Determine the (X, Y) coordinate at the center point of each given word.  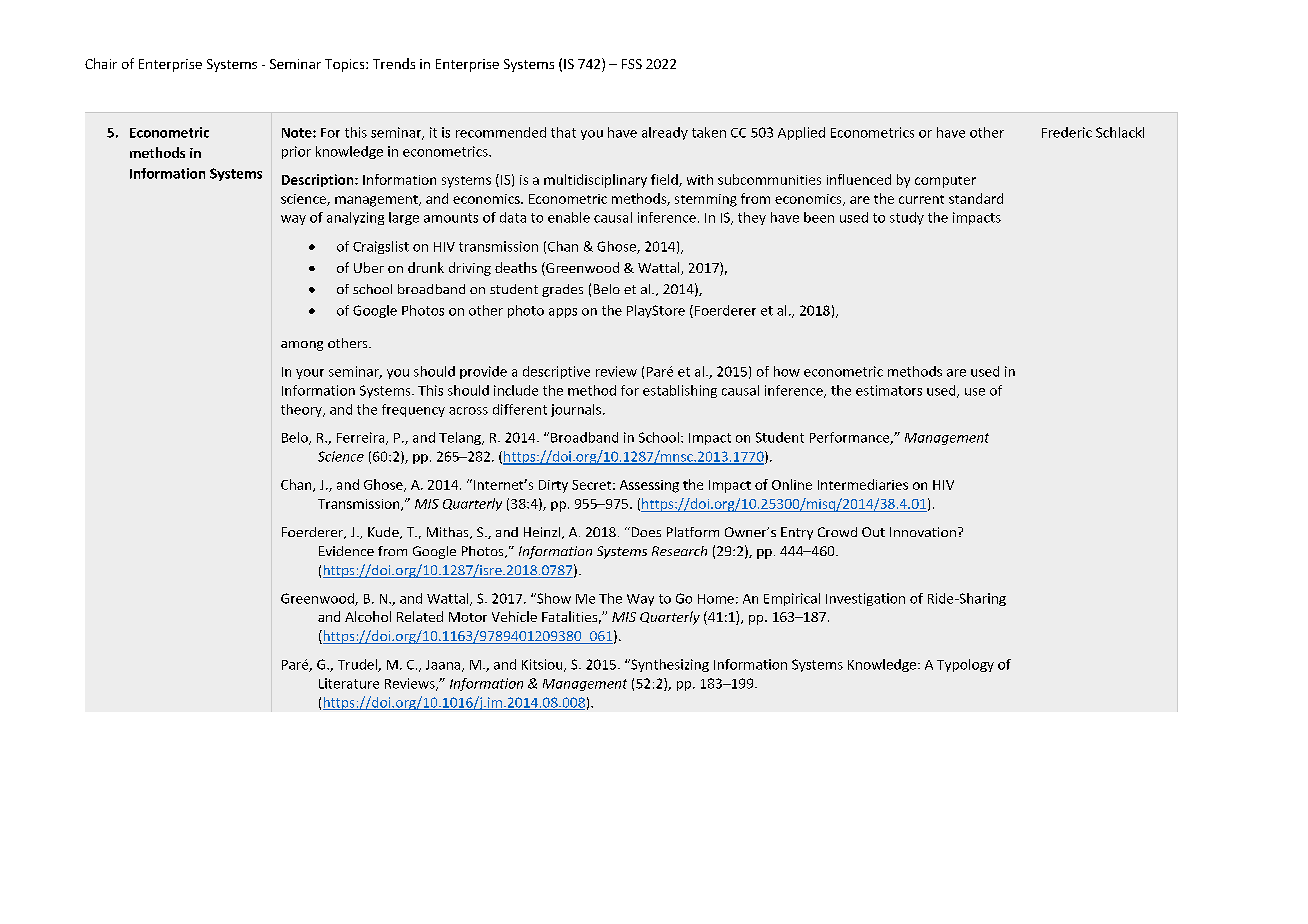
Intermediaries (863, 484)
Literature (349, 683)
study (907, 218)
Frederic (1067, 132)
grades (562, 290)
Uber (369, 267)
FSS (632, 64)
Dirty (553, 486)
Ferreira (362, 438)
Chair (101, 63)
